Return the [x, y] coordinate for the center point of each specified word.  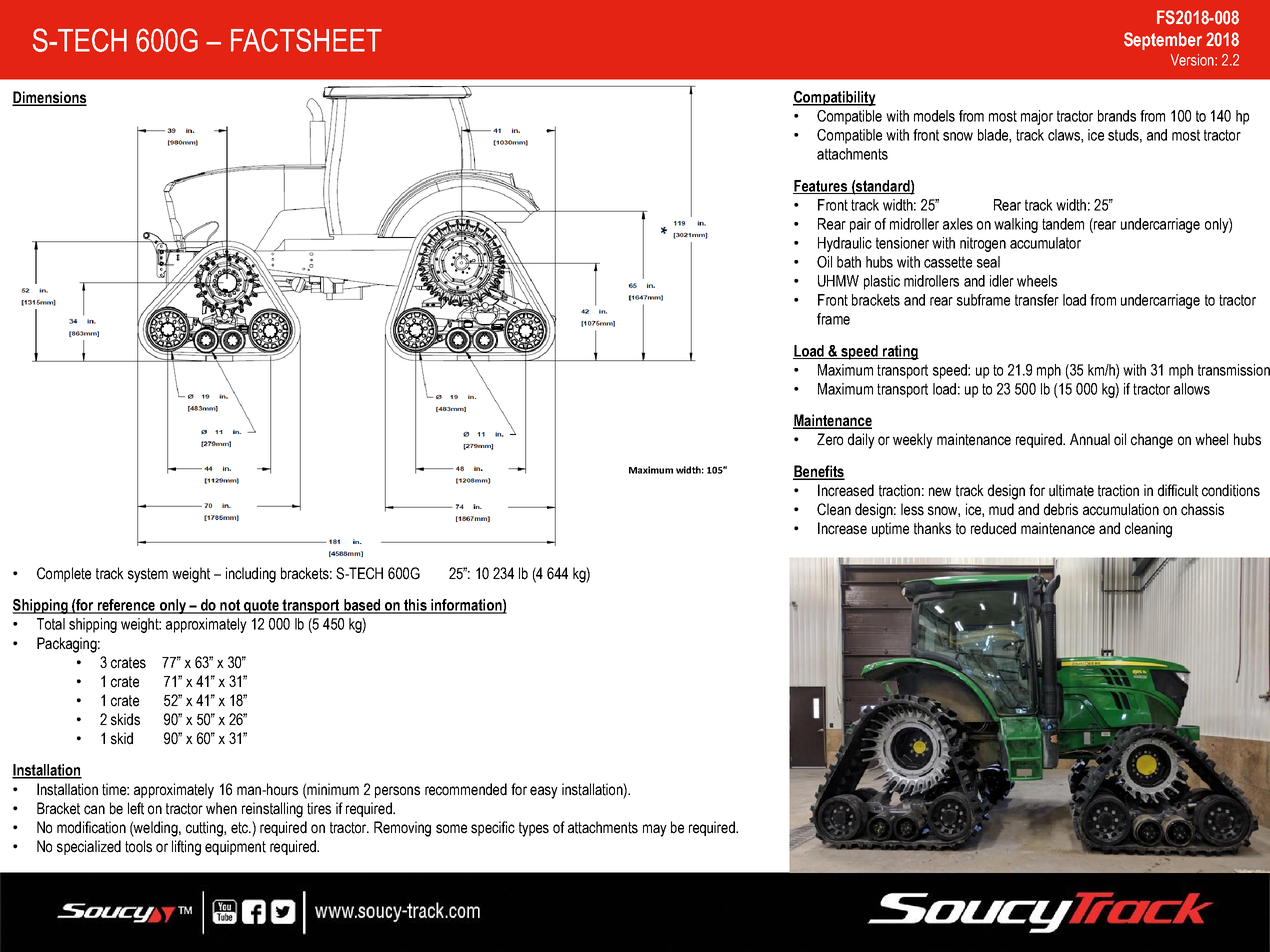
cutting [205, 829]
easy [544, 792]
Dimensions [49, 98]
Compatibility [834, 98]
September [1163, 41]
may [655, 830]
